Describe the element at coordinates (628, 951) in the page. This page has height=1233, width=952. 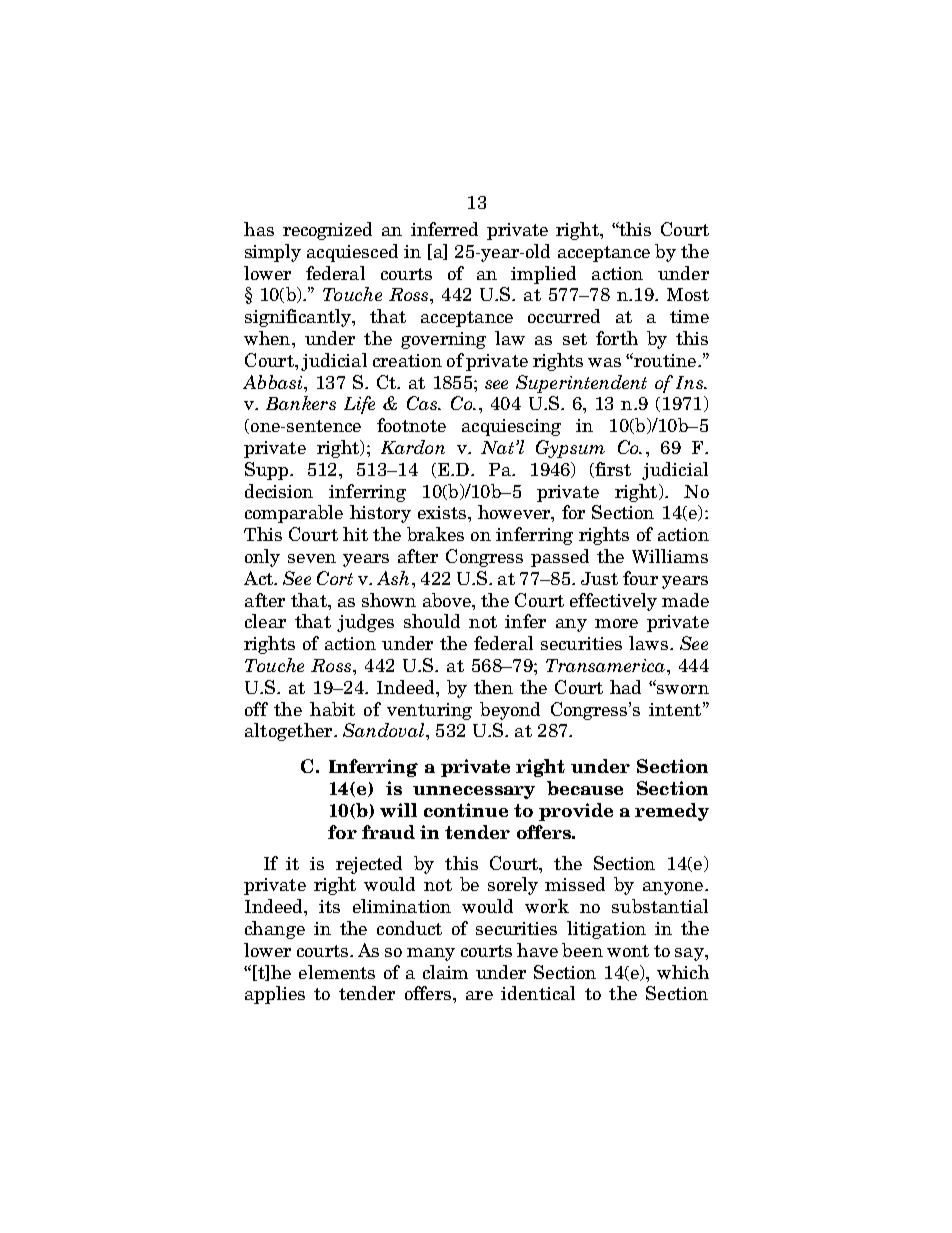
I see `wont` at that location.
